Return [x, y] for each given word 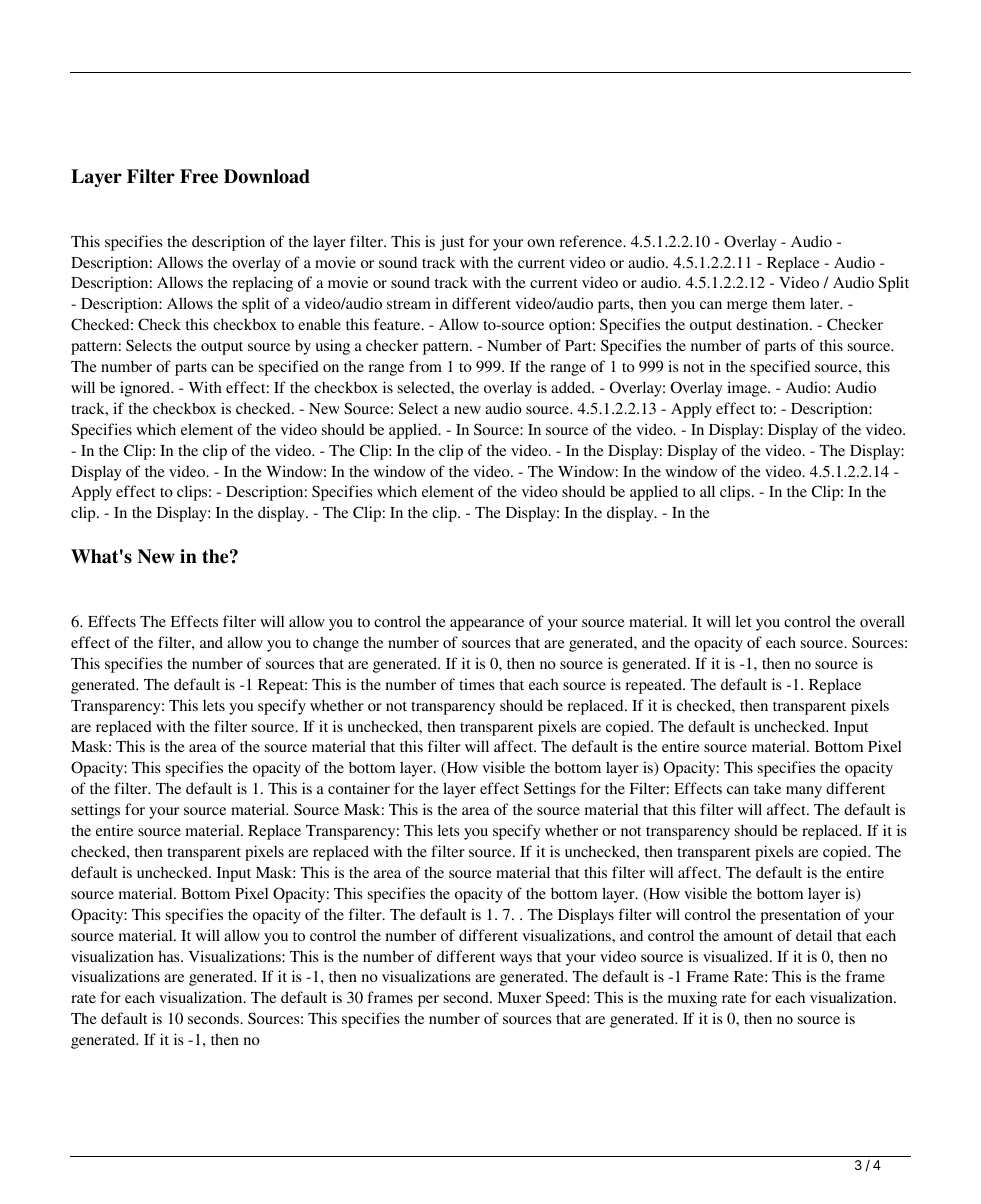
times [476, 684]
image [748, 389]
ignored [146, 389]
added [572, 387]
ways [516, 960]
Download [267, 176]
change [336, 644]
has [170, 956]
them [788, 303]
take [767, 788]
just [452, 243]
